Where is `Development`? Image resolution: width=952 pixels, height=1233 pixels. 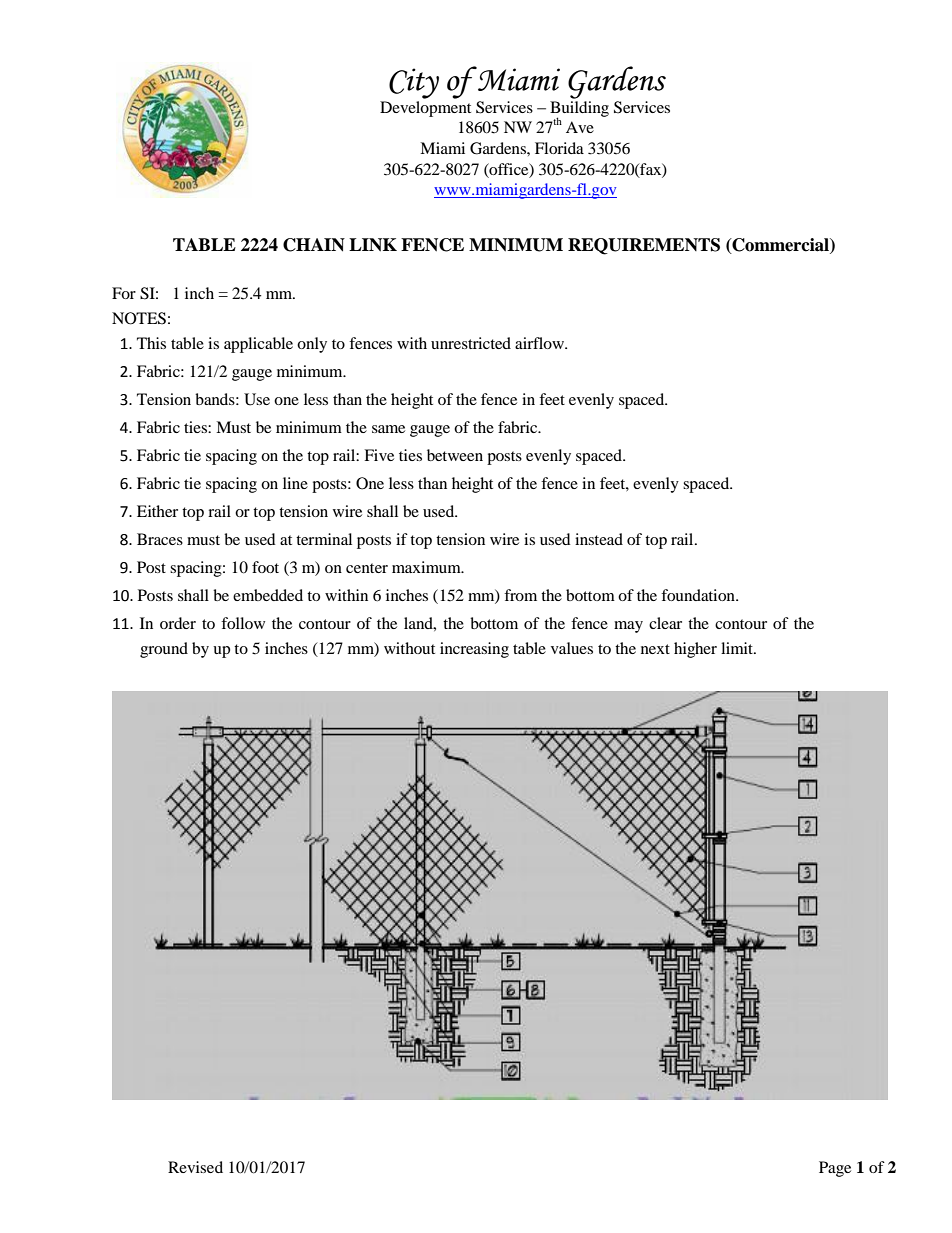
Development is located at coordinates (425, 109).
